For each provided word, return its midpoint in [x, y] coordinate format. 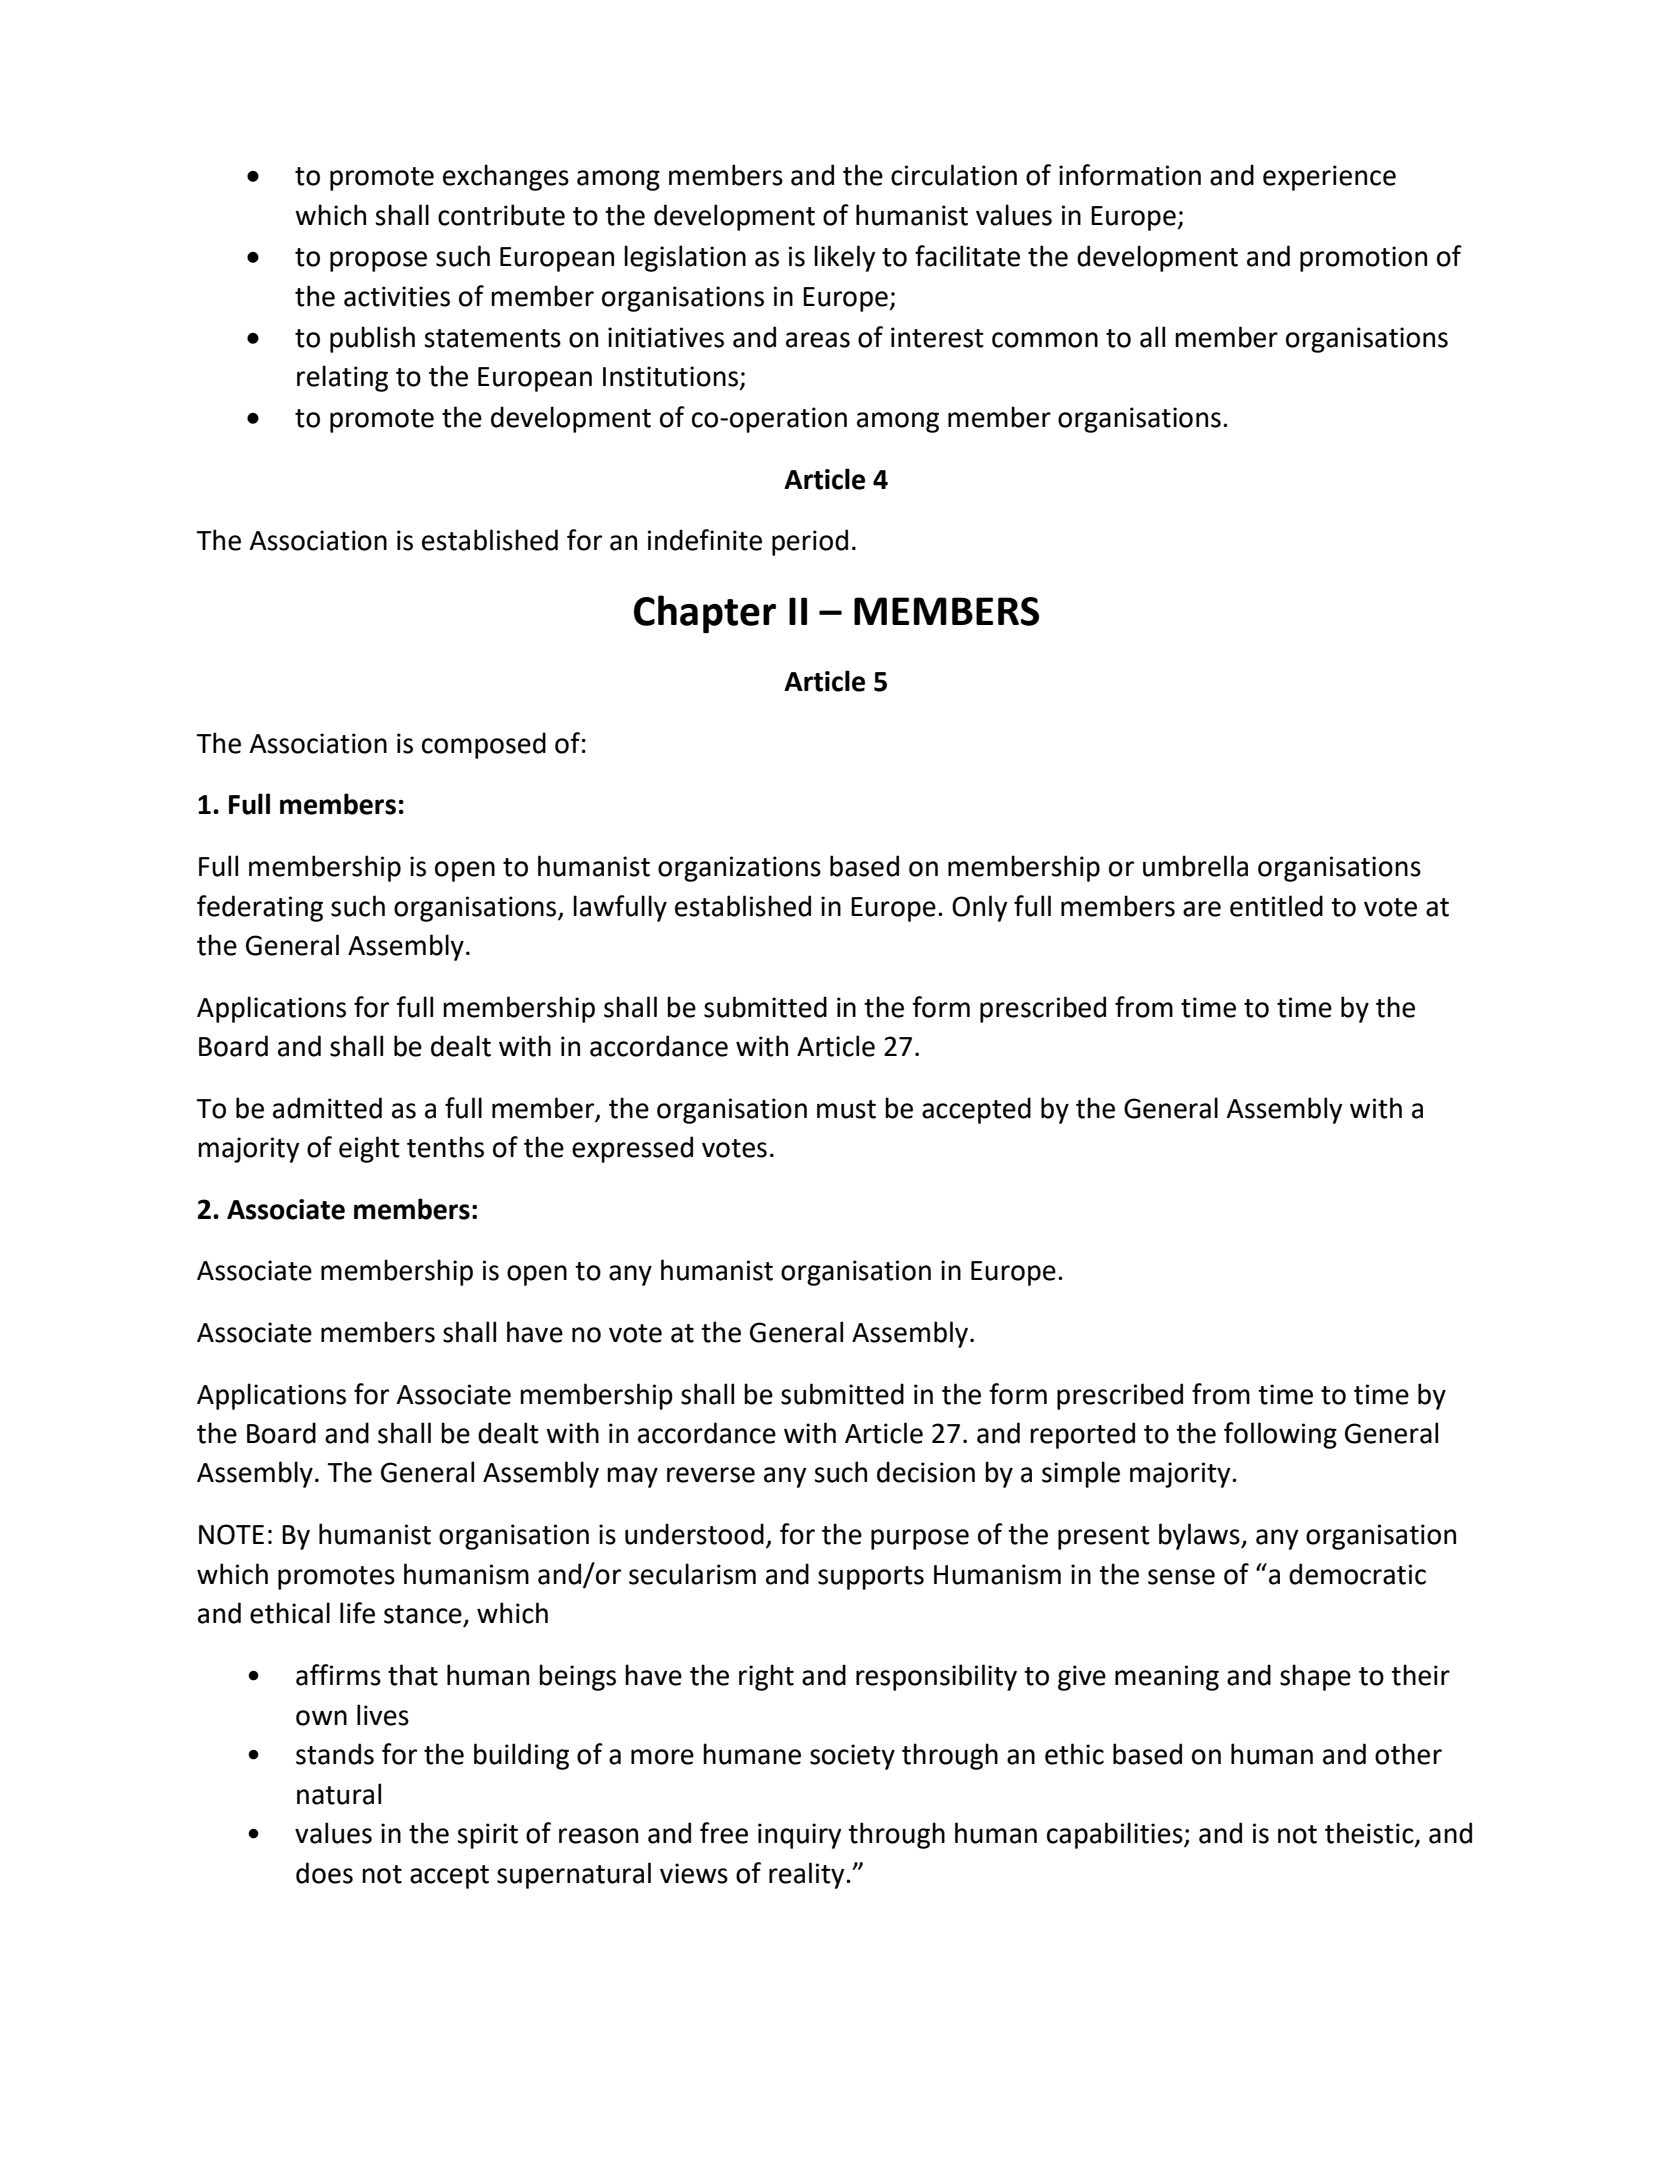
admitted [327, 1108]
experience [1329, 178]
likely [845, 258]
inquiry [800, 1836]
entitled [1276, 906]
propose [378, 261]
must [846, 1109]
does [324, 1873]
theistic [1370, 1834]
